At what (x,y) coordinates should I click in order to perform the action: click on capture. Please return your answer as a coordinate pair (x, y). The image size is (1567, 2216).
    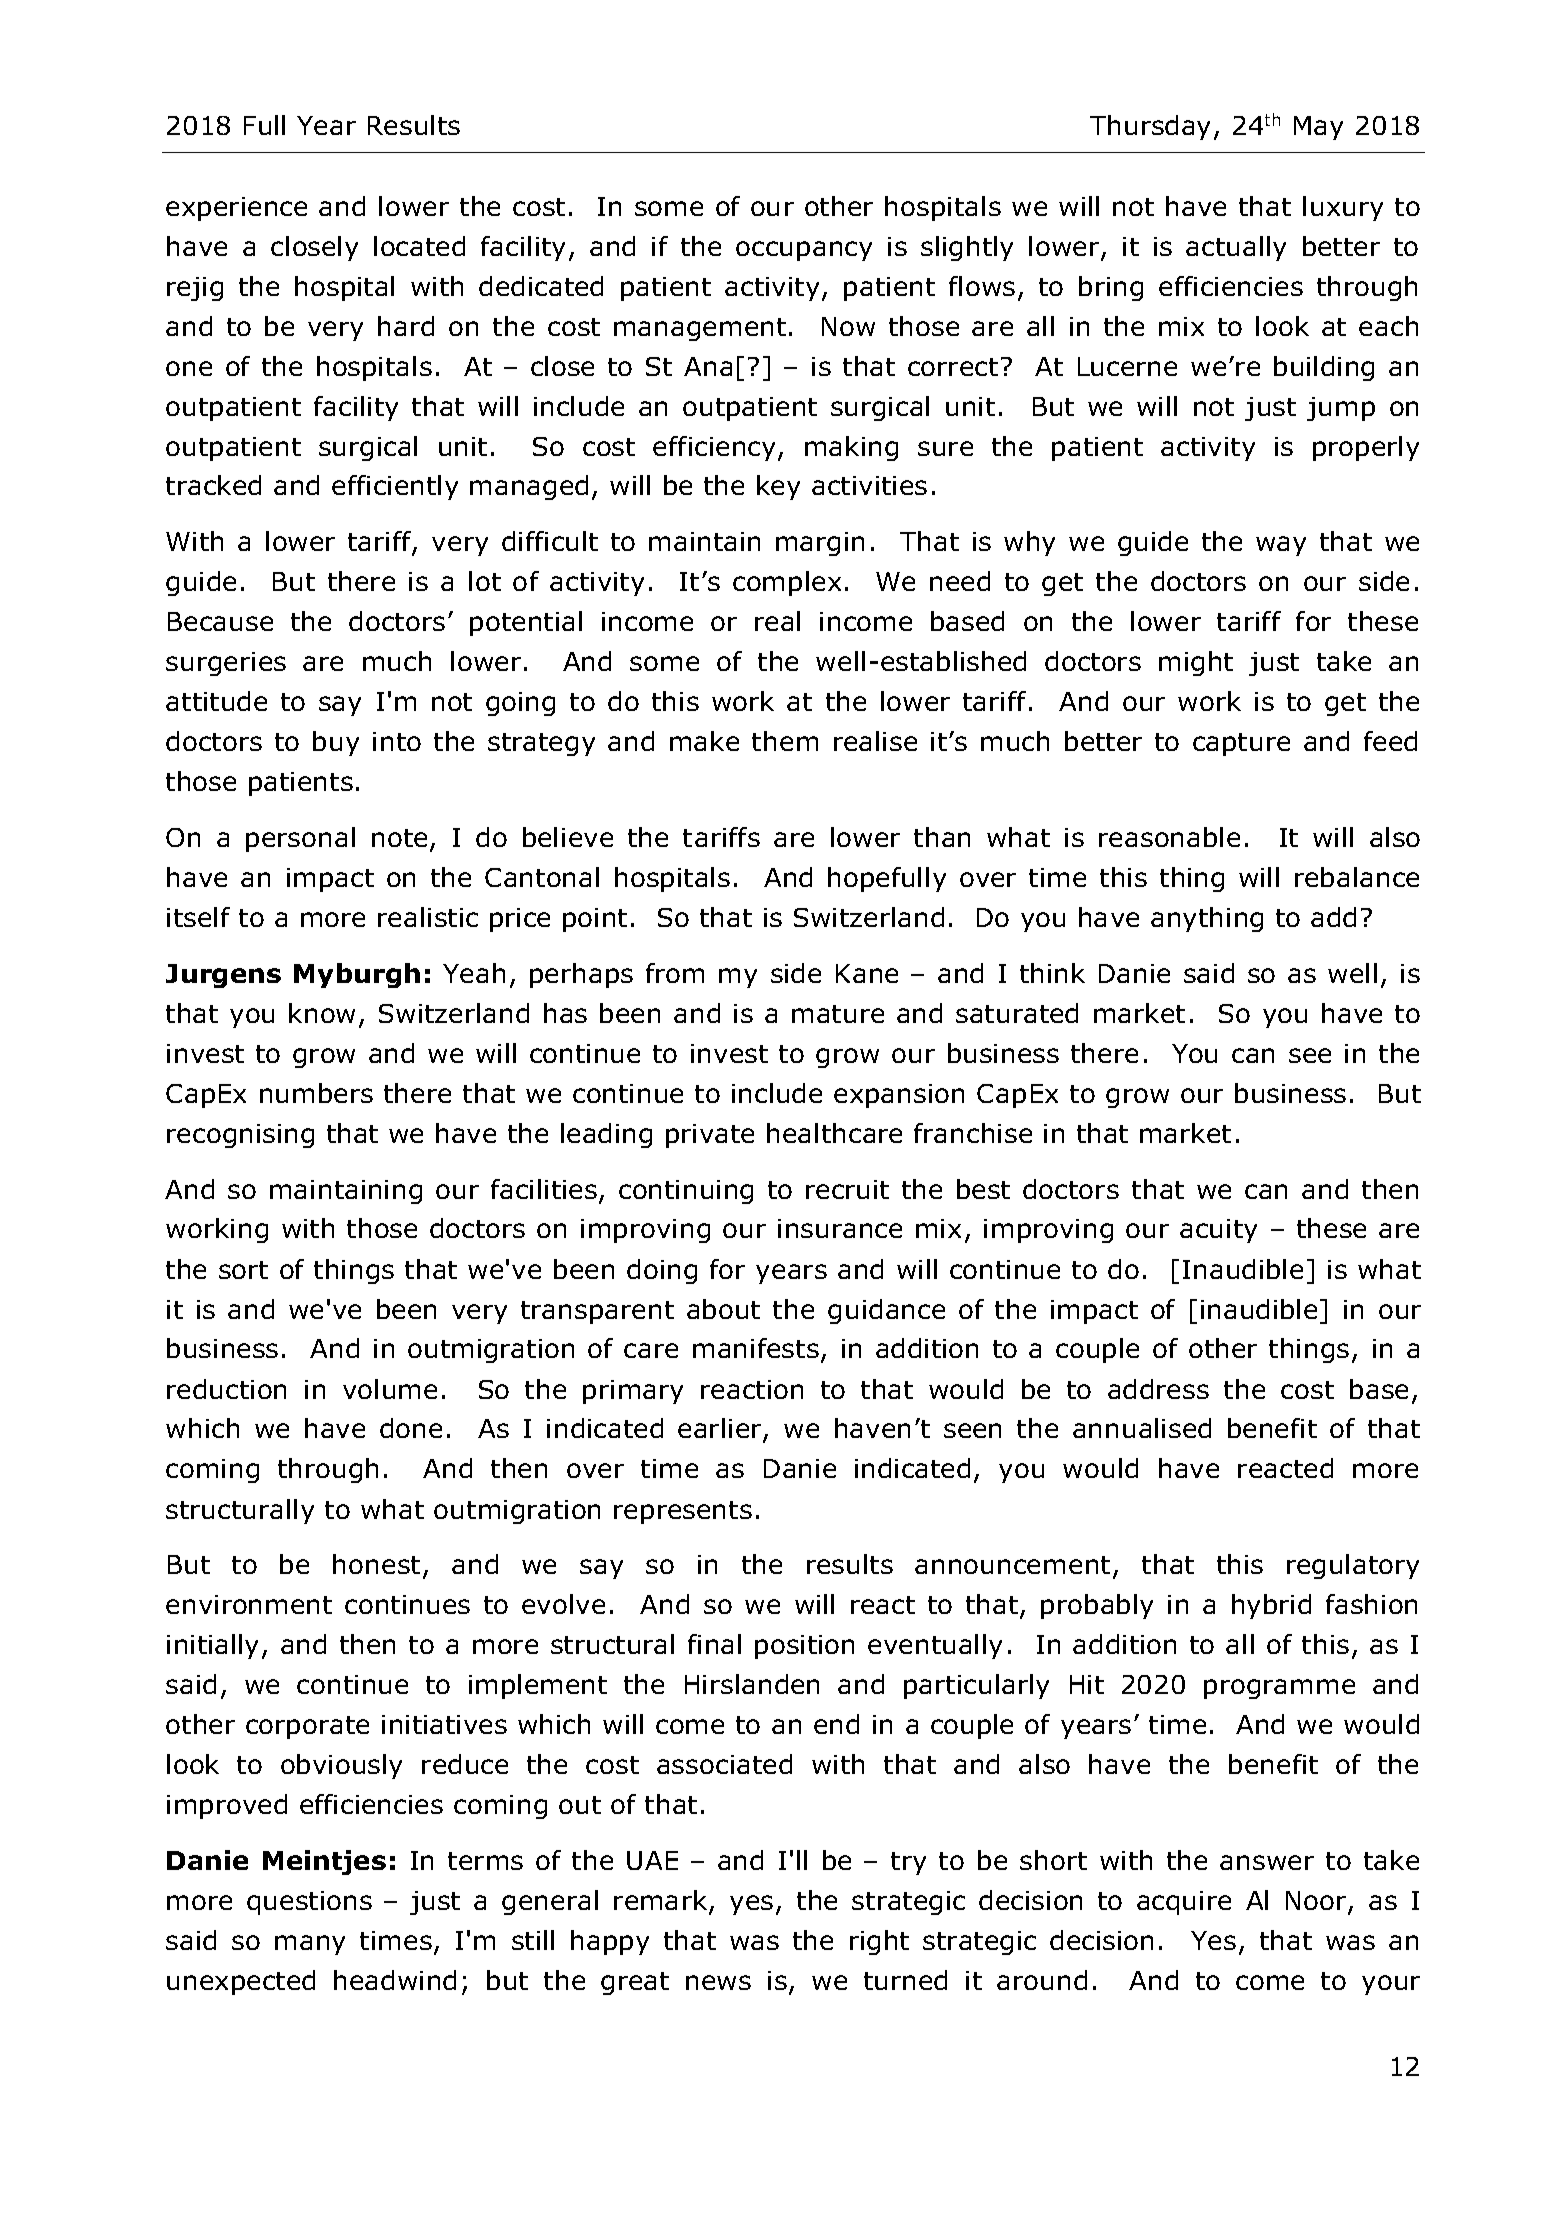
    Looking at the image, I should click on (1241, 744).
